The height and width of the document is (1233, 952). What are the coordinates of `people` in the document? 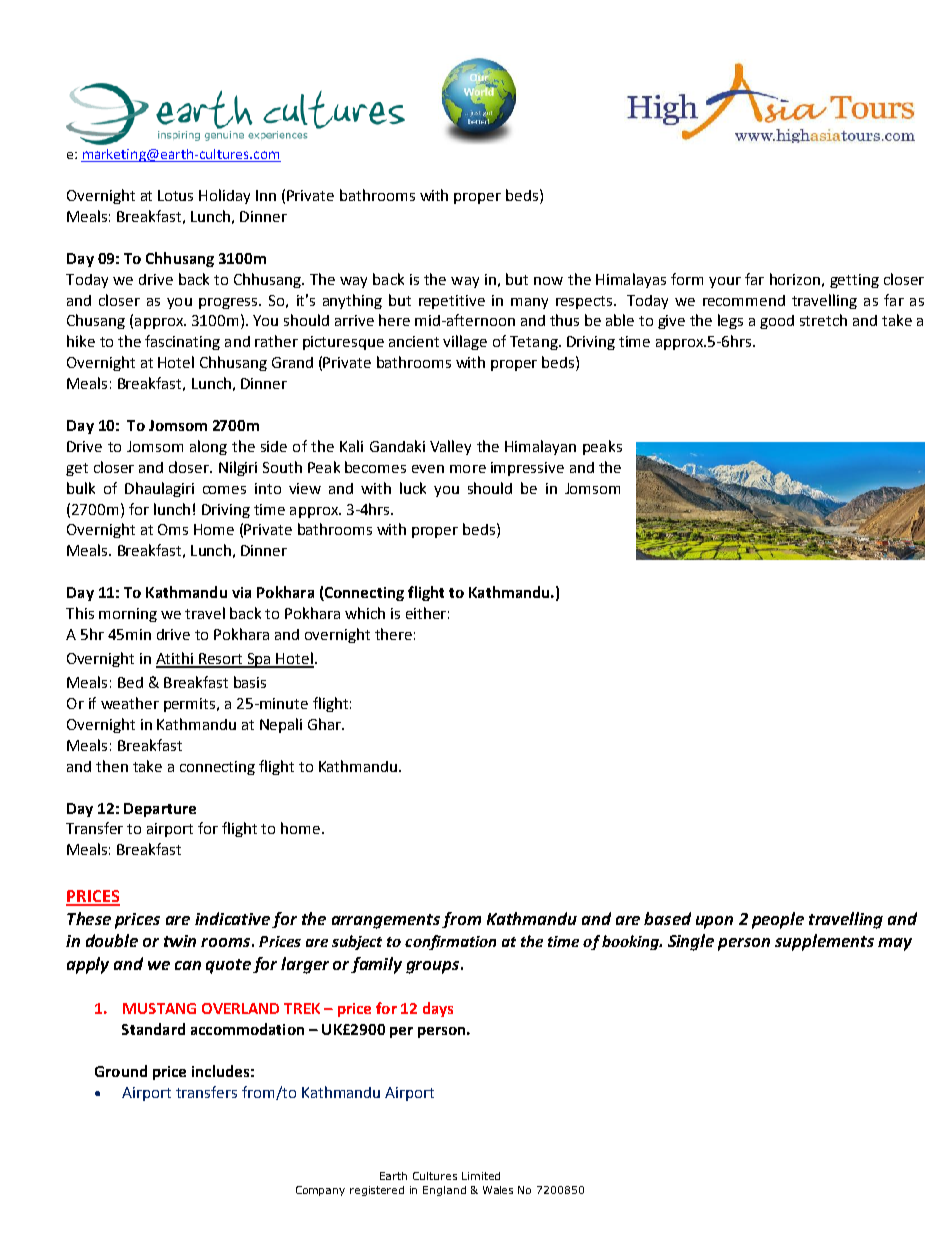 It's located at (778, 920).
